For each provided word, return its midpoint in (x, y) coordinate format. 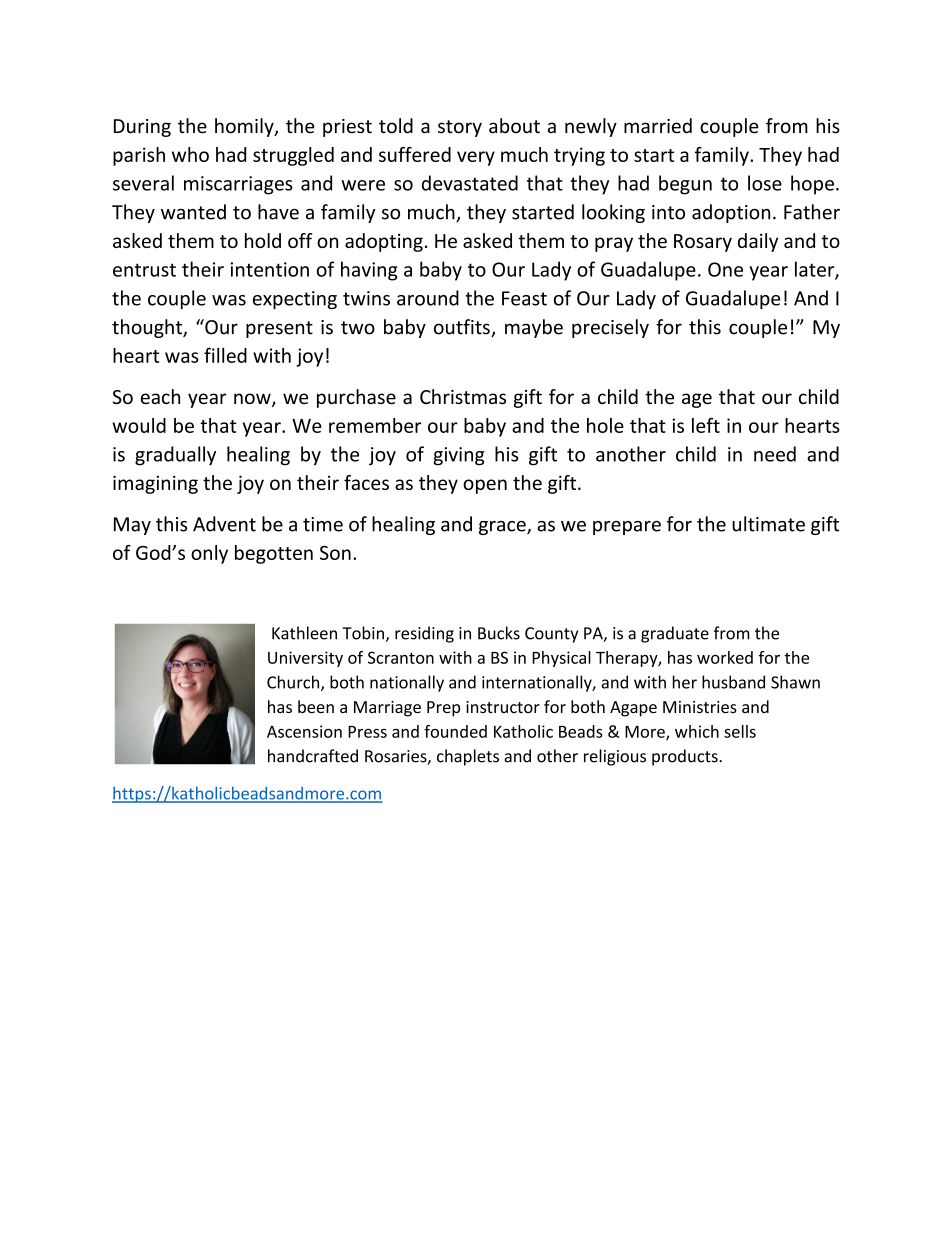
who (190, 154)
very (476, 158)
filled (225, 355)
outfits (463, 328)
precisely (610, 328)
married (658, 126)
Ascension (304, 731)
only (209, 554)
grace (503, 528)
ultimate (768, 524)
